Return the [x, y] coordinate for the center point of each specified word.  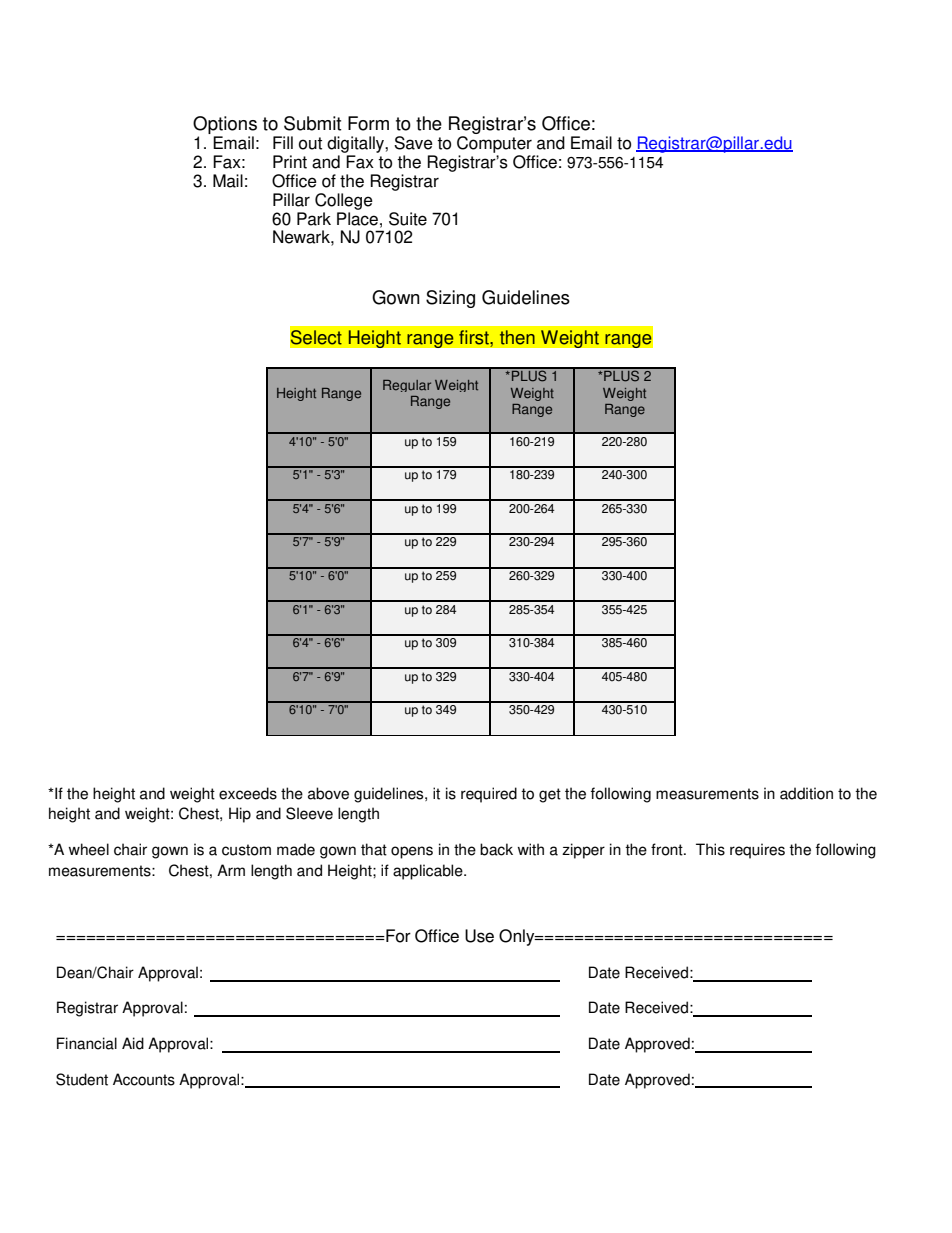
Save [413, 143]
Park [314, 219]
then [517, 337]
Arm [231, 870]
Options [225, 126]
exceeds [248, 793]
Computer [494, 144]
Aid [133, 1043]
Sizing [450, 299]
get [550, 795]
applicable [429, 872]
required [489, 795]
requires [757, 851]
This [710, 849]
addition [806, 793]
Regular [407, 386]
